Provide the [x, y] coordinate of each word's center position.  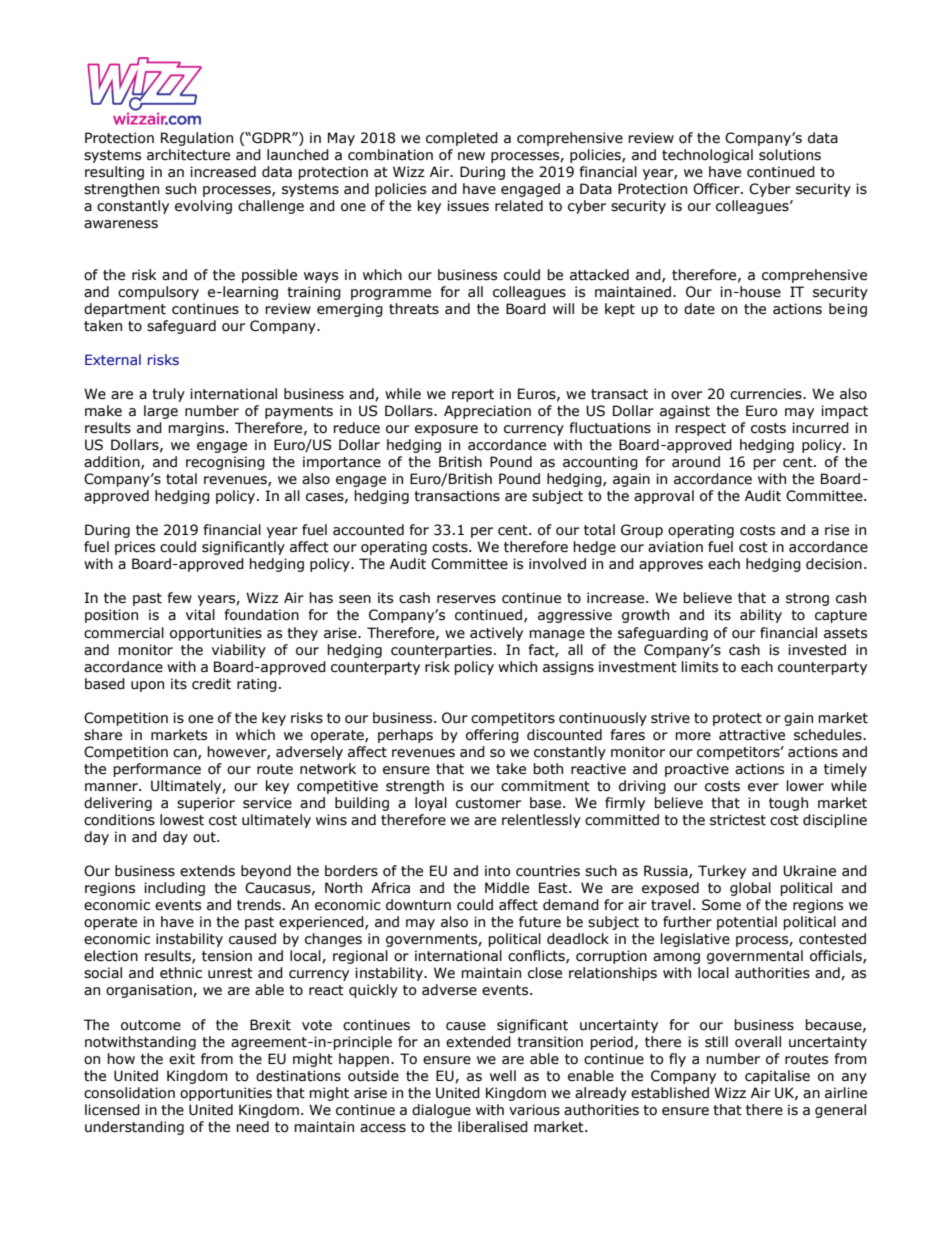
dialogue [441, 1111]
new [471, 156]
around [696, 462]
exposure [446, 430]
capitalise [777, 1077]
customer [488, 803]
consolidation [129, 1093]
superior [206, 804]
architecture [188, 155]
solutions [790, 155]
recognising [225, 463]
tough [788, 804]
